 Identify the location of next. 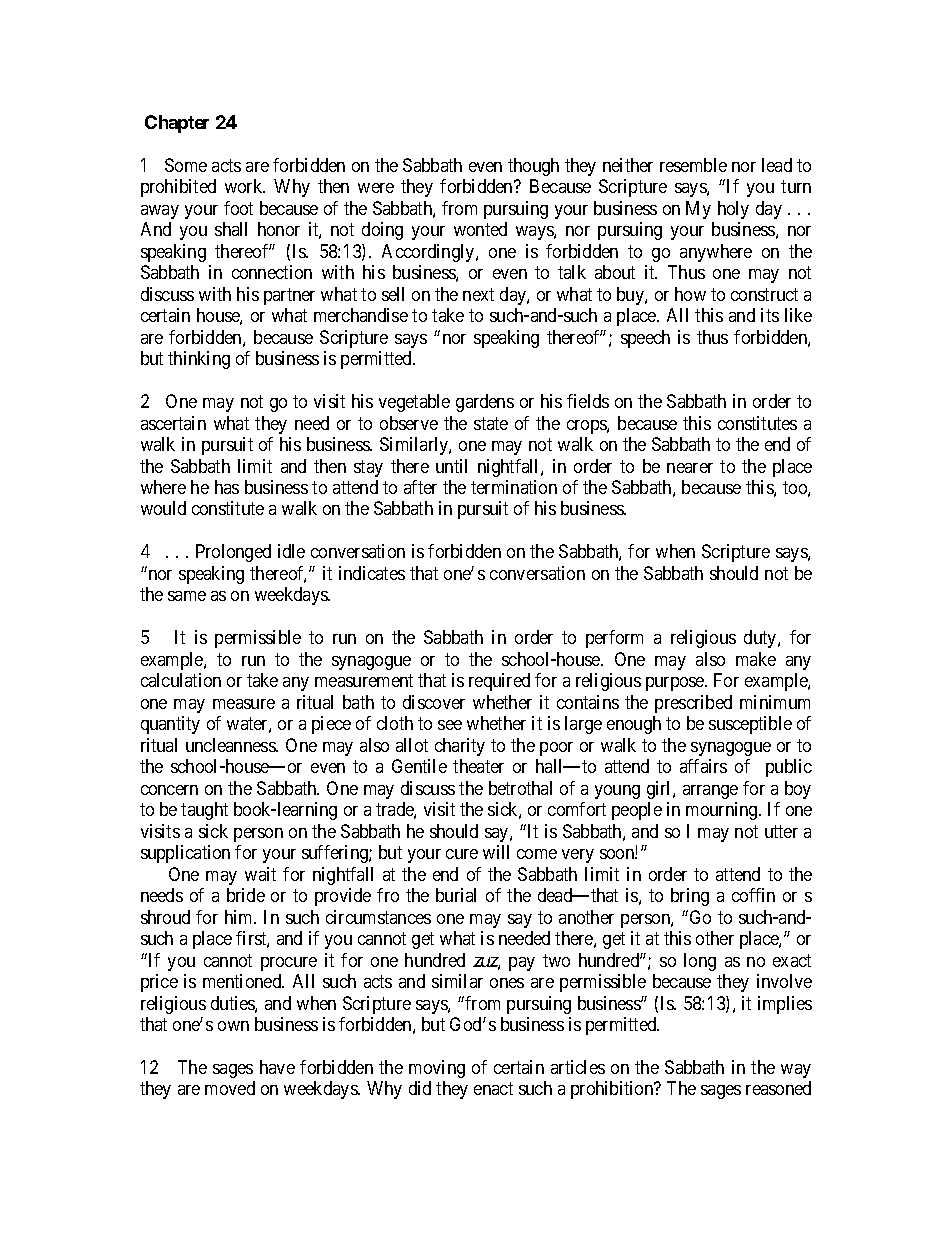
(478, 294).
